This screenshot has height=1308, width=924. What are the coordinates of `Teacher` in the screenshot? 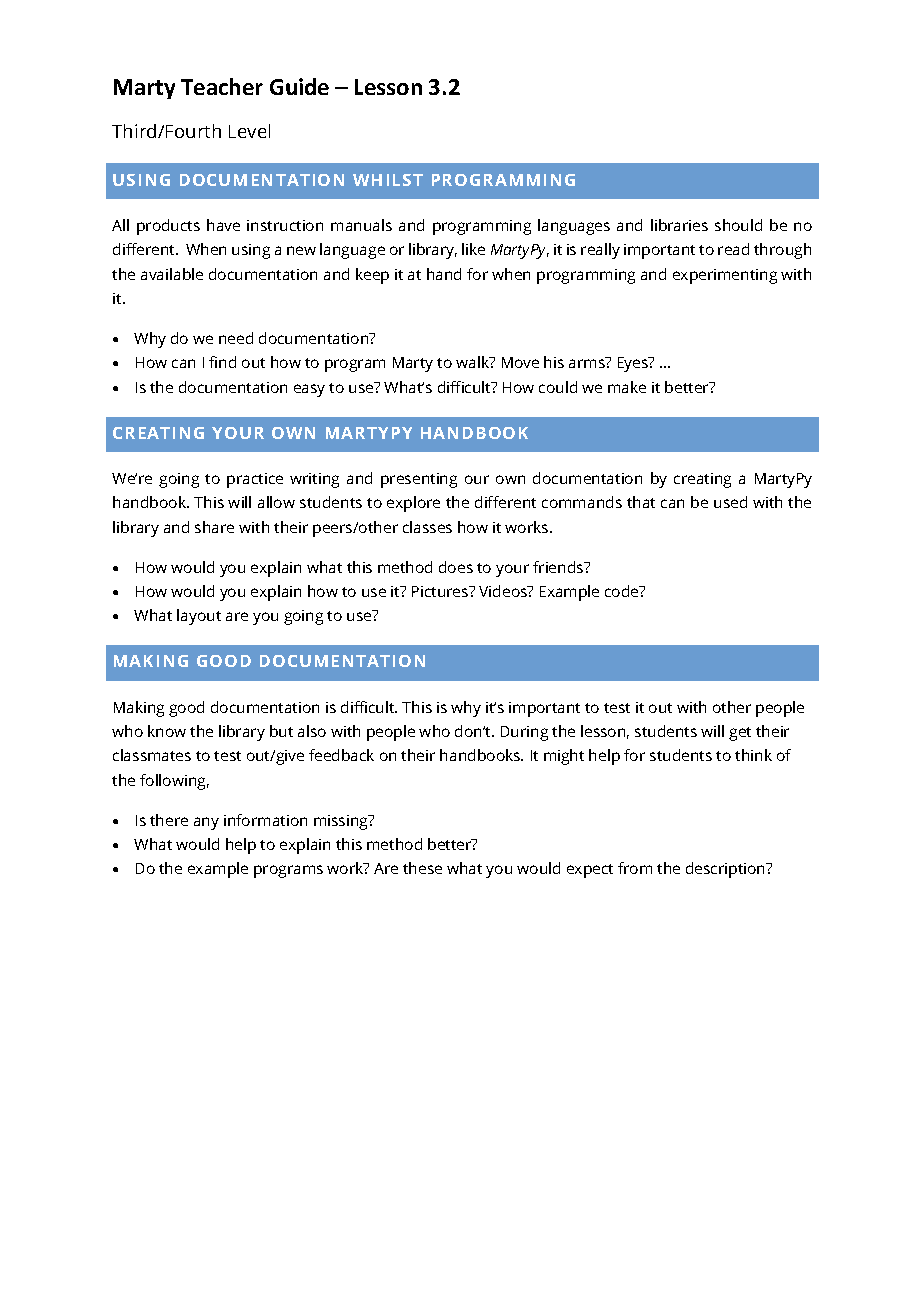 It's located at (222, 86).
